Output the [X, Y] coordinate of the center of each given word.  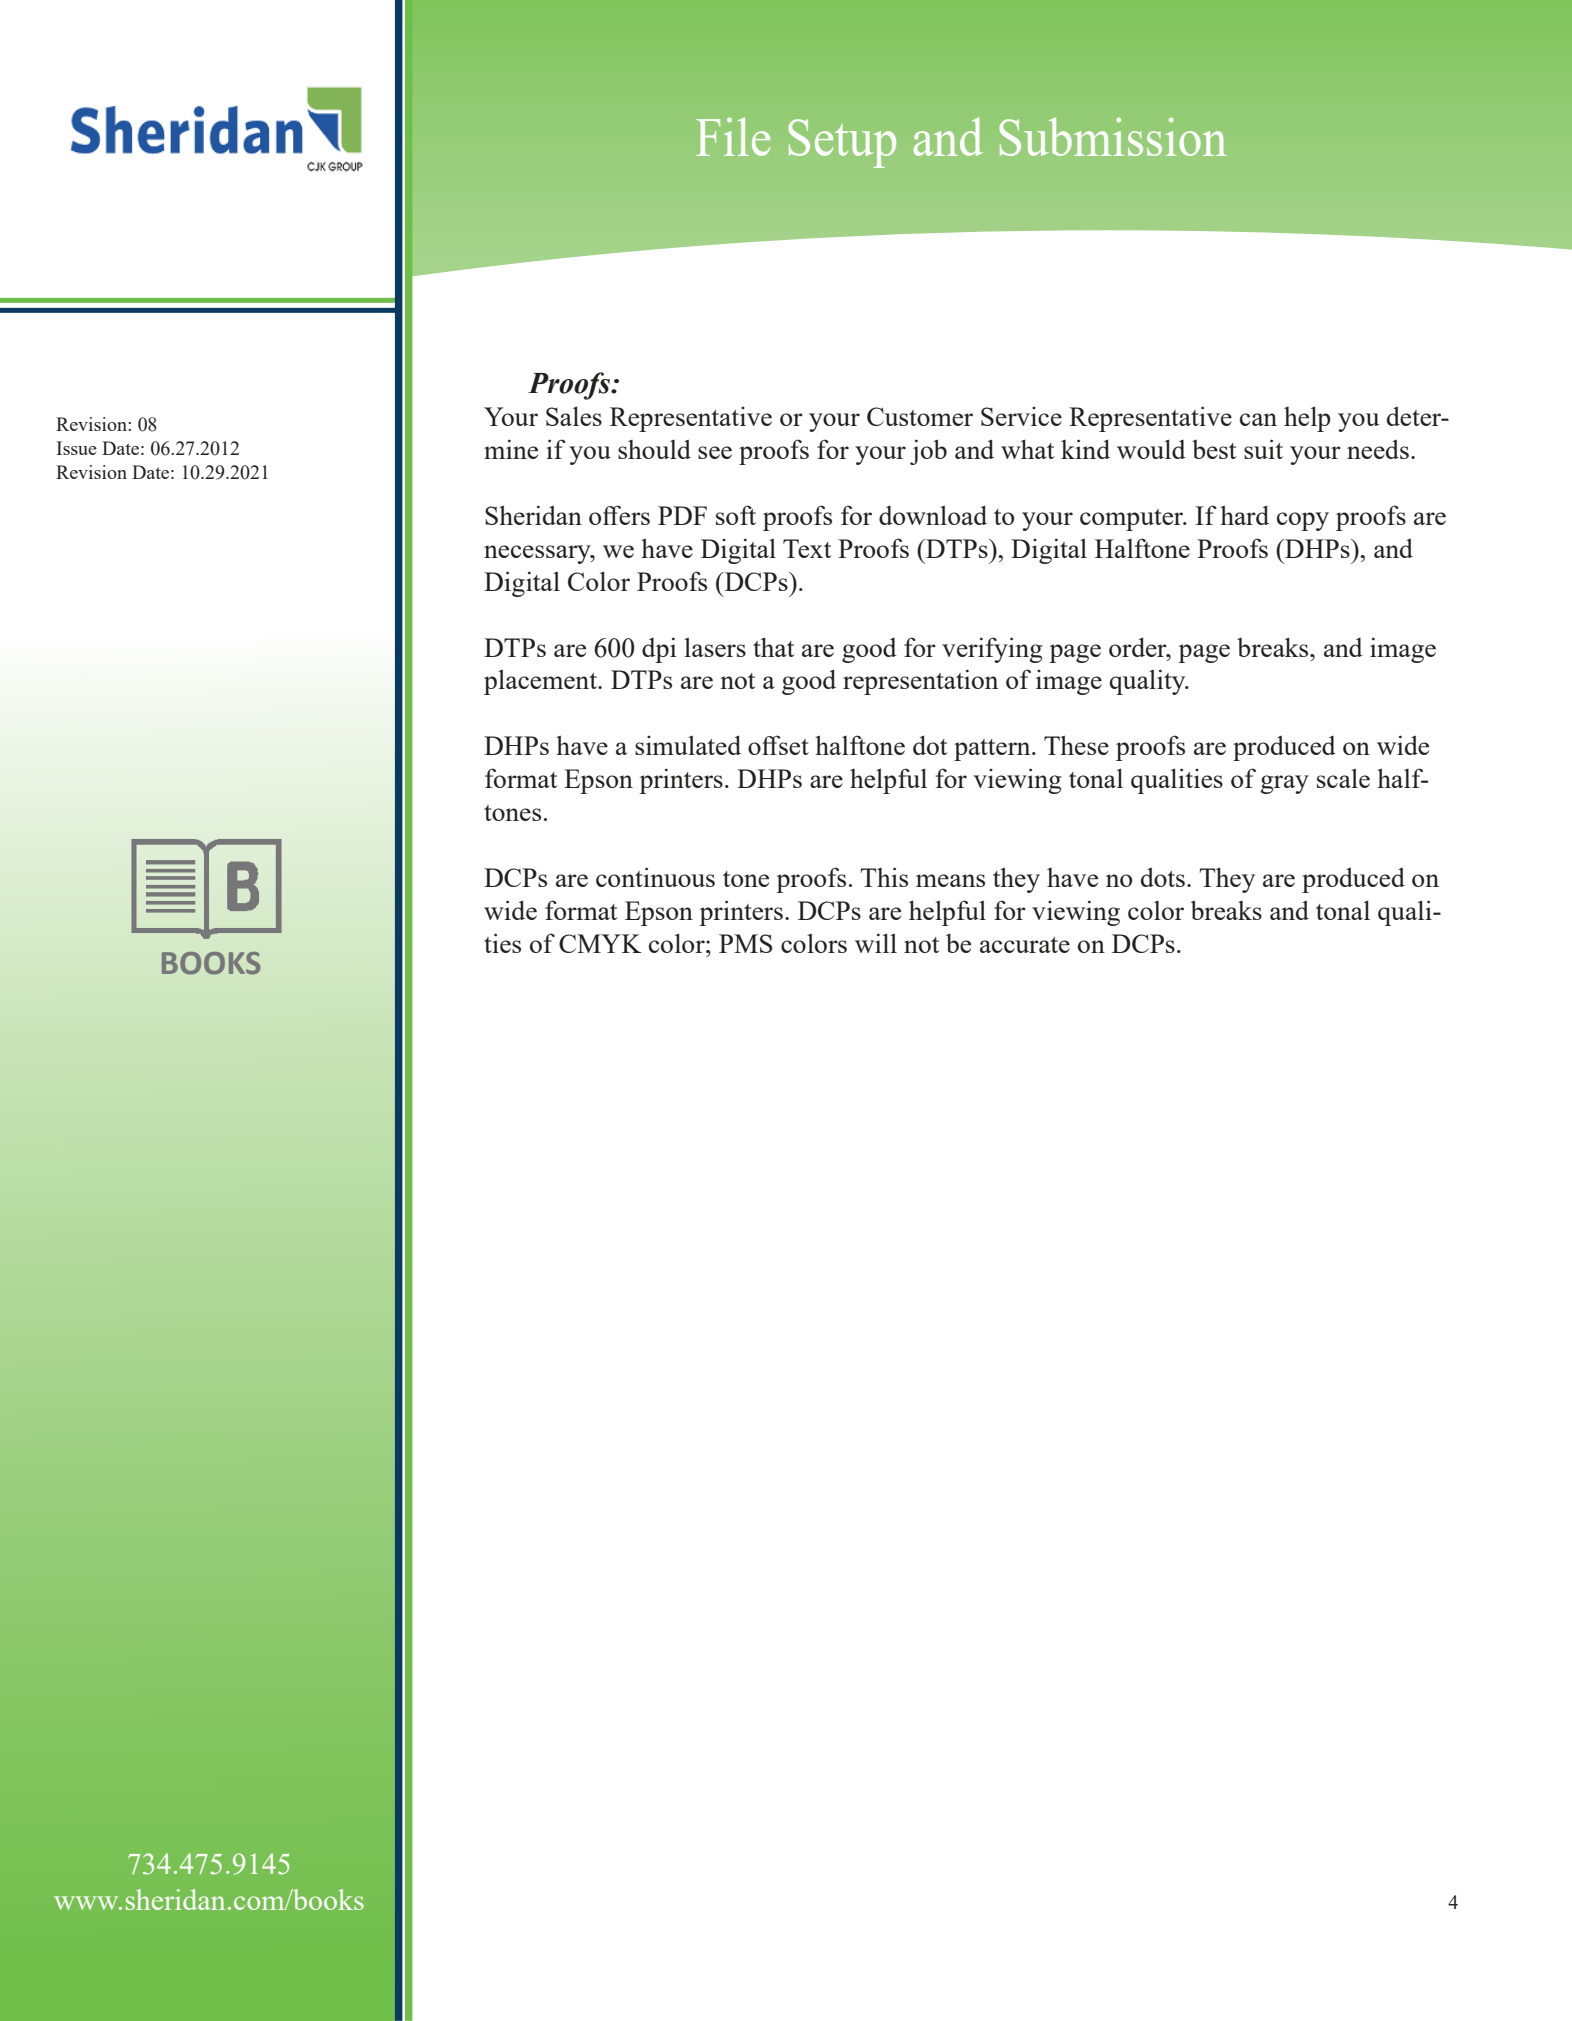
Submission [1113, 136]
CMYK [600, 943]
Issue [76, 448]
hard [1244, 515]
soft [736, 515]
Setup [842, 143]
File [733, 136]
